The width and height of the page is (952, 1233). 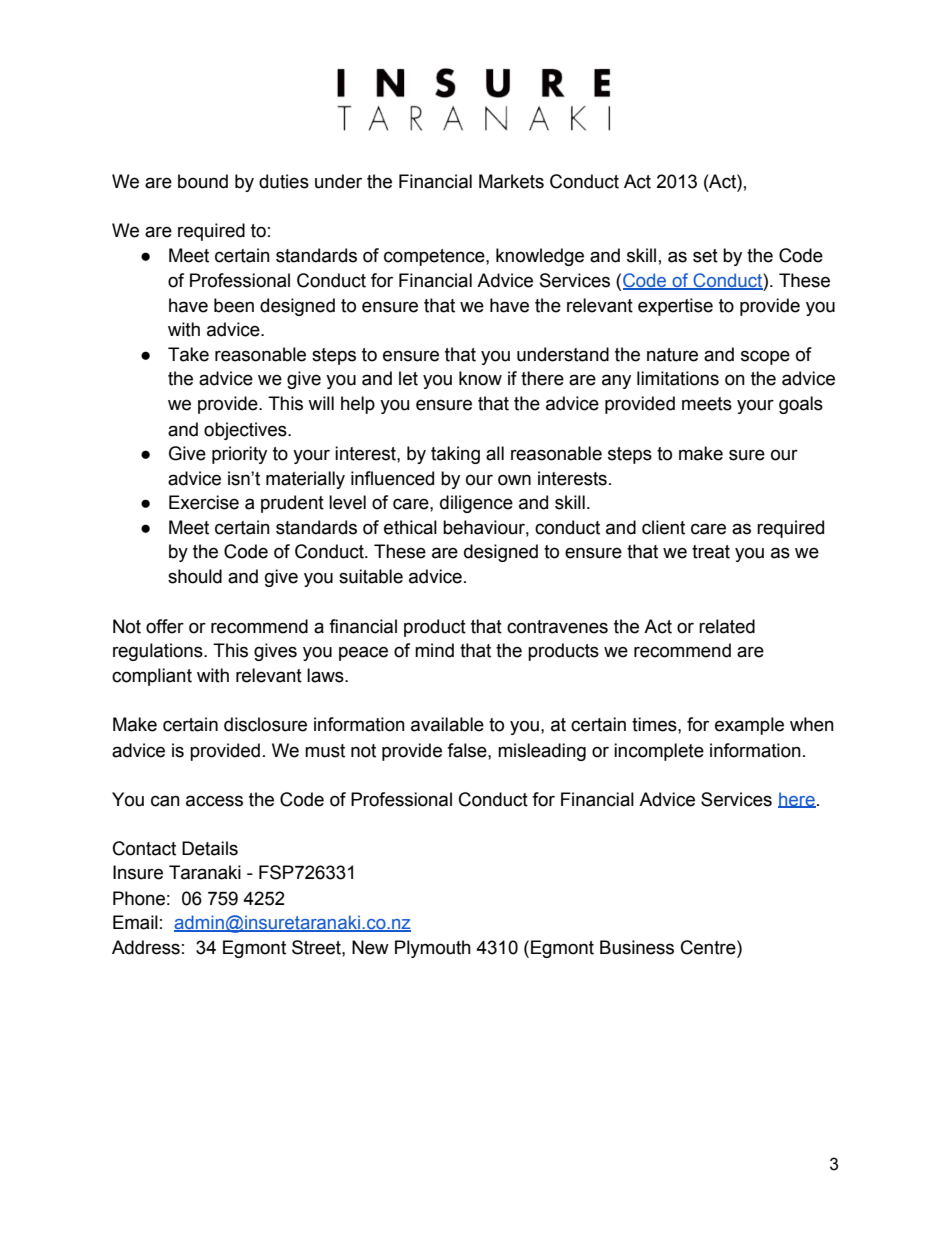 I want to click on bound, so click(x=203, y=181).
